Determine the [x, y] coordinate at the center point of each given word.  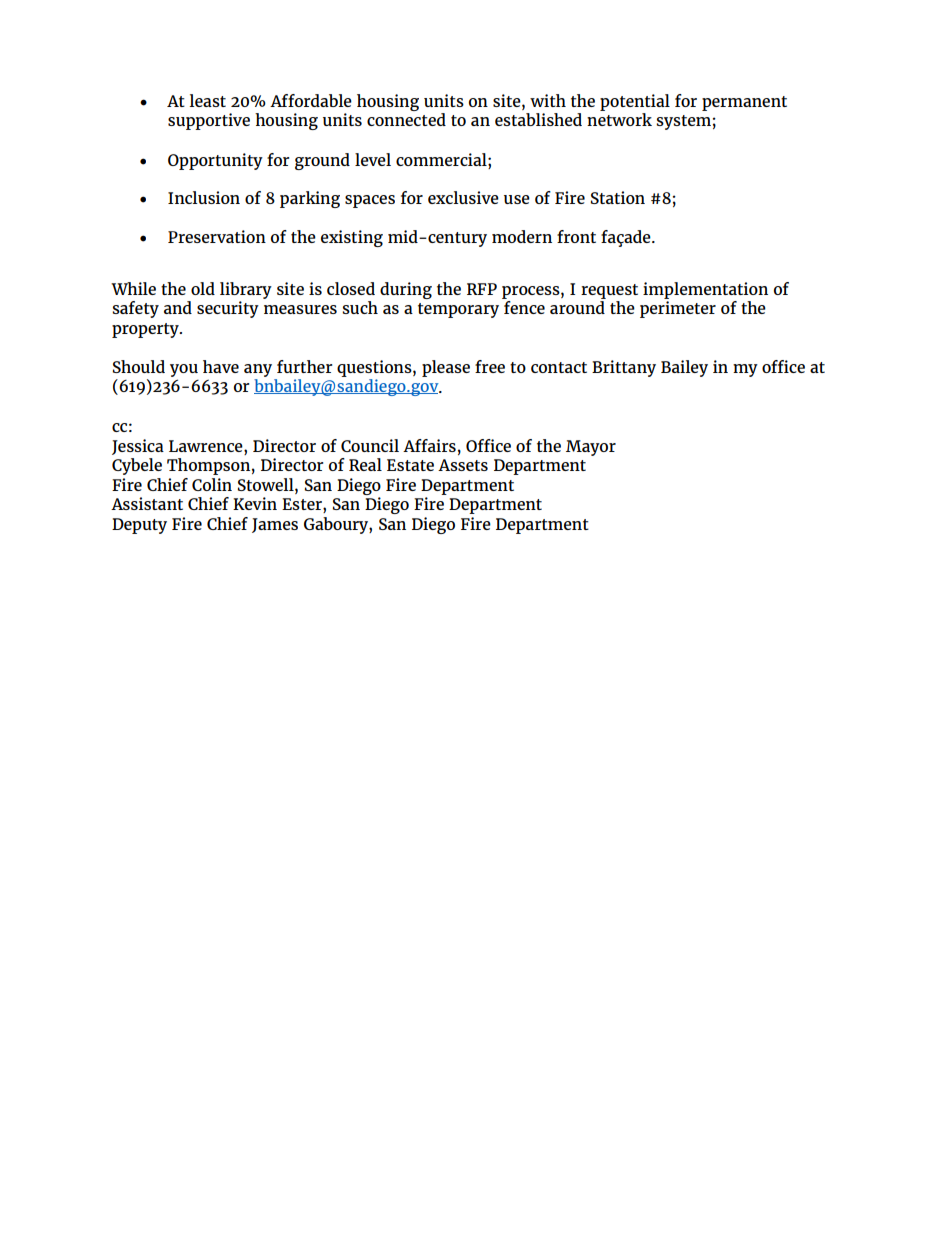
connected [406, 119]
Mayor [591, 448]
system [683, 122]
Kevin [255, 503]
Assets [463, 465]
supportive [209, 121]
